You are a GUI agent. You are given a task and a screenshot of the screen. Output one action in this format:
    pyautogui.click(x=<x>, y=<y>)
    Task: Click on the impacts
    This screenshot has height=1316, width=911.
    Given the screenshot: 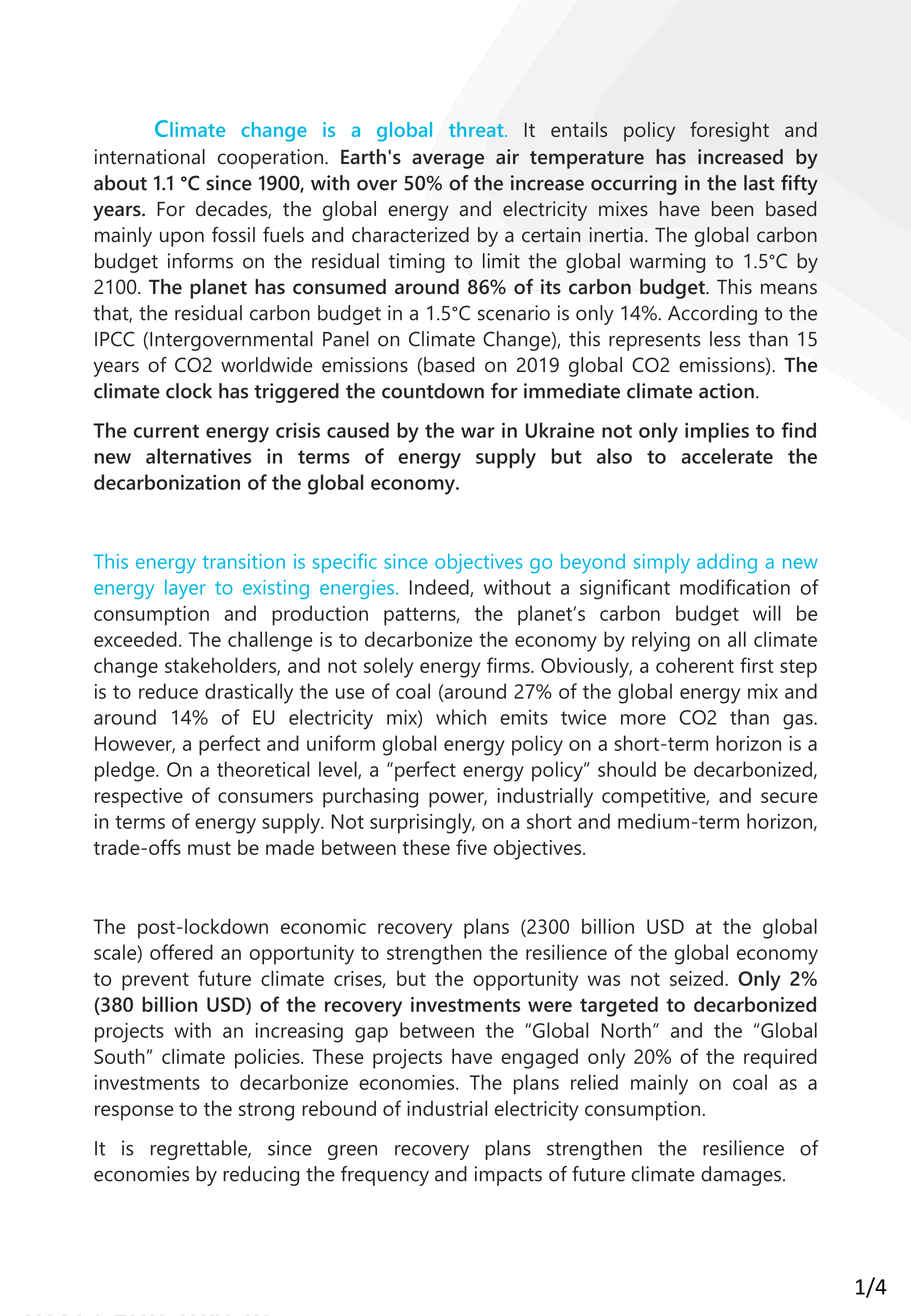 What is the action you would take?
    pyautogui.click(x=508, y=1176)
